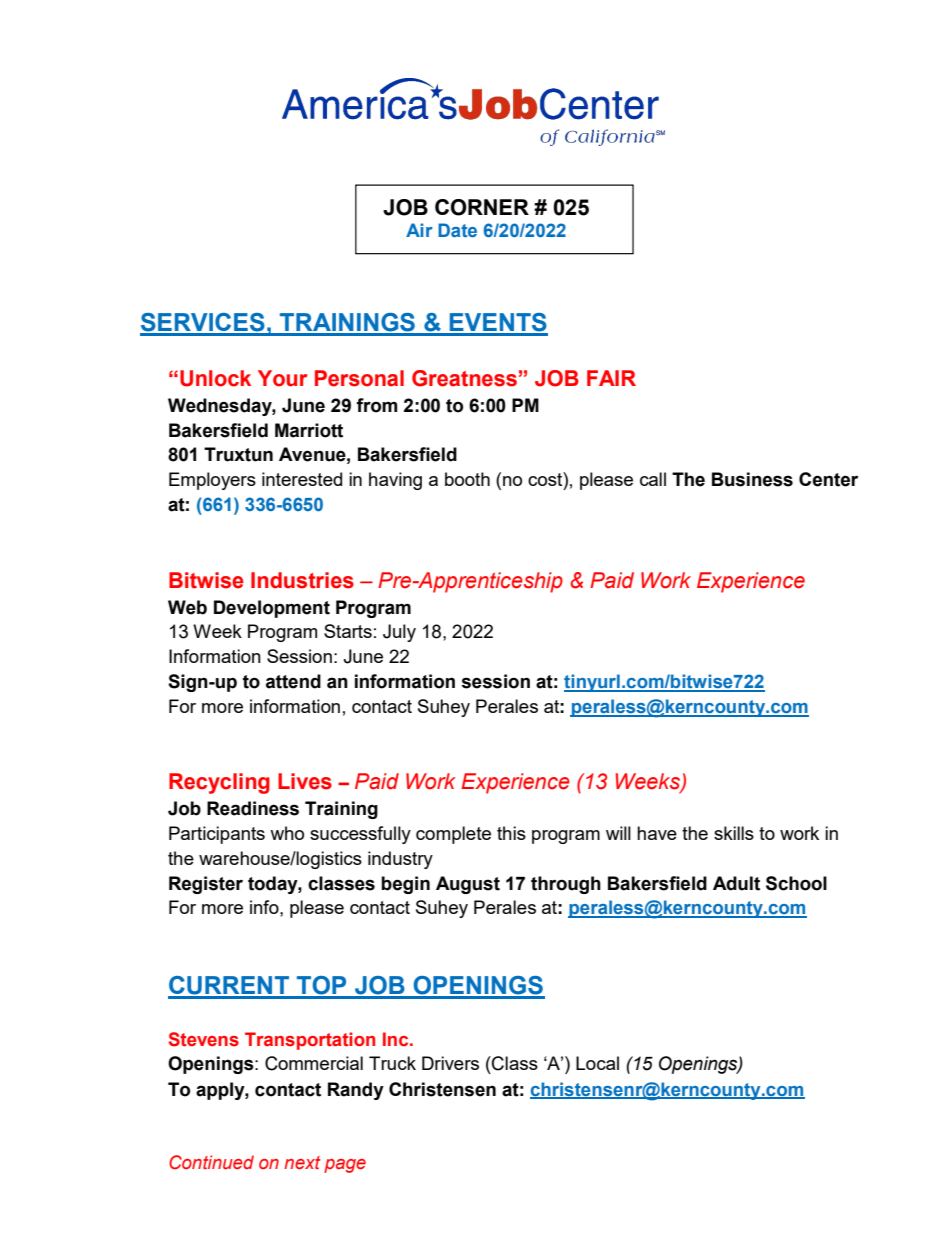 This screenshot has height=1233, width=952. I want to click on attend, so click(293, 681).
